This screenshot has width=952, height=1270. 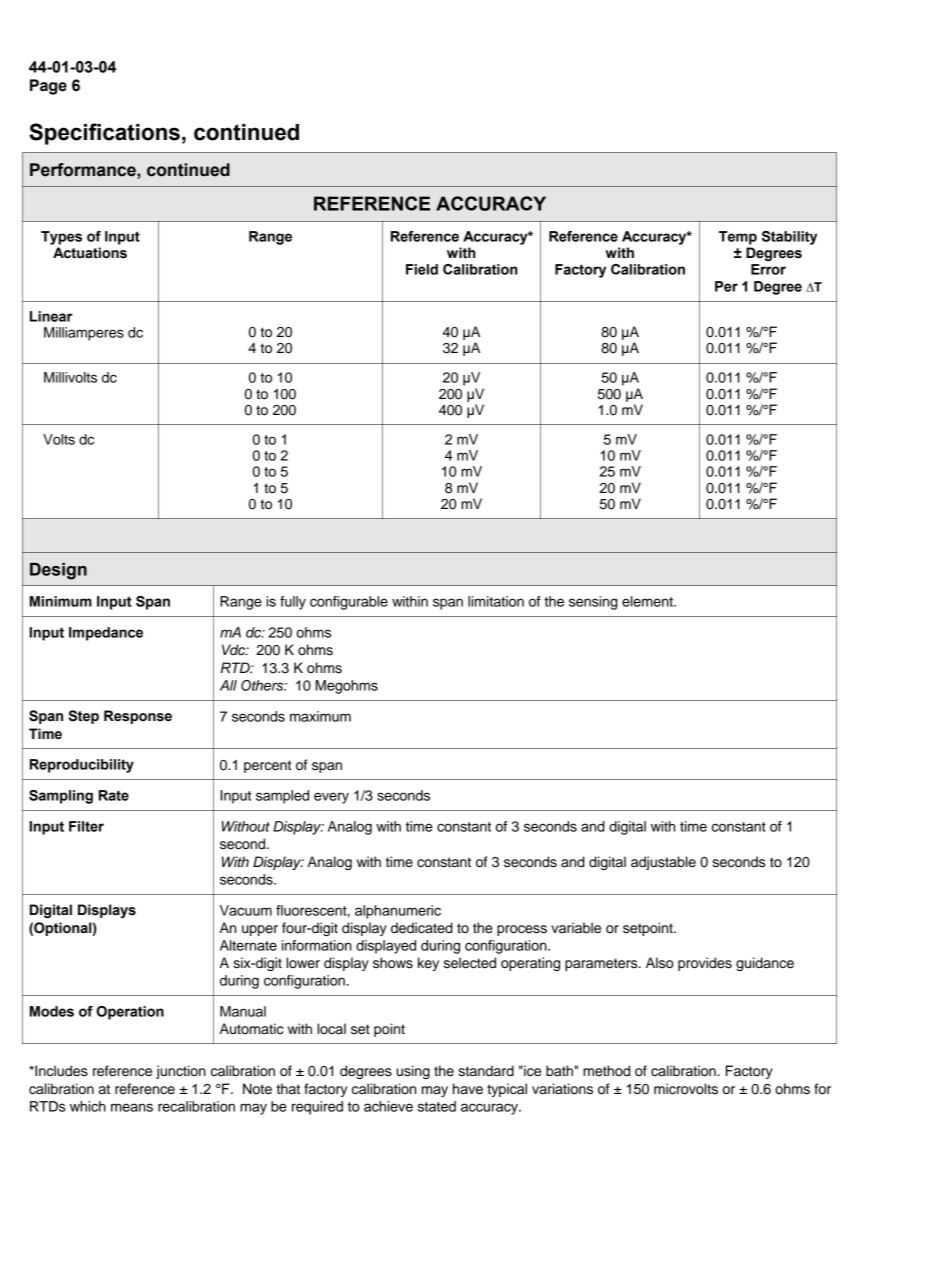 I want to click on Field, so click(x=422, y=269).
